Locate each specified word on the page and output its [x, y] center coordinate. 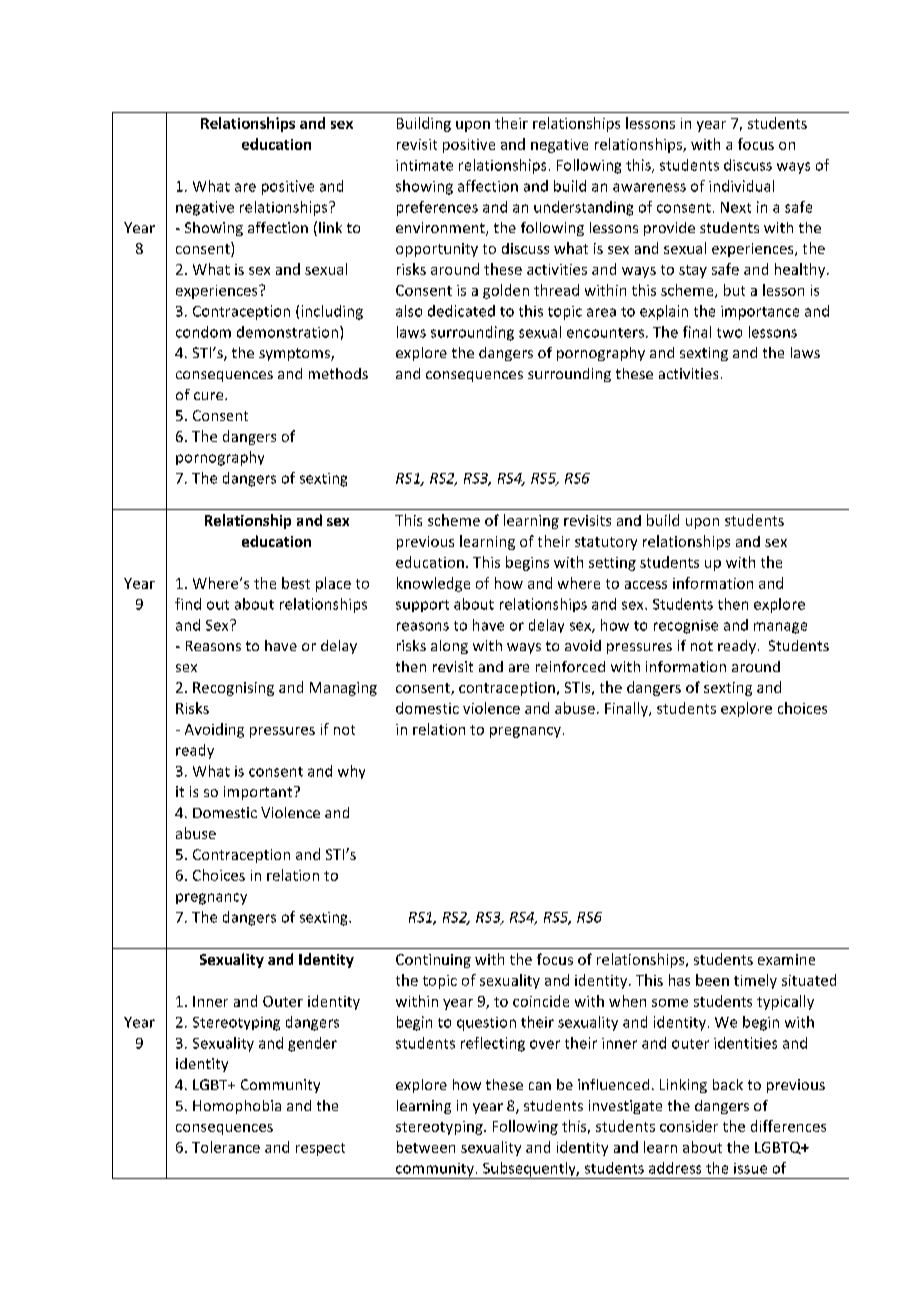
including [332, 312]
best [296, 583]
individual [741, 186]
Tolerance [226, 1147]
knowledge [433, 584]
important [259, 793]
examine [786, 959]
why [351, 772]
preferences [437, 208]
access [646, 585]
